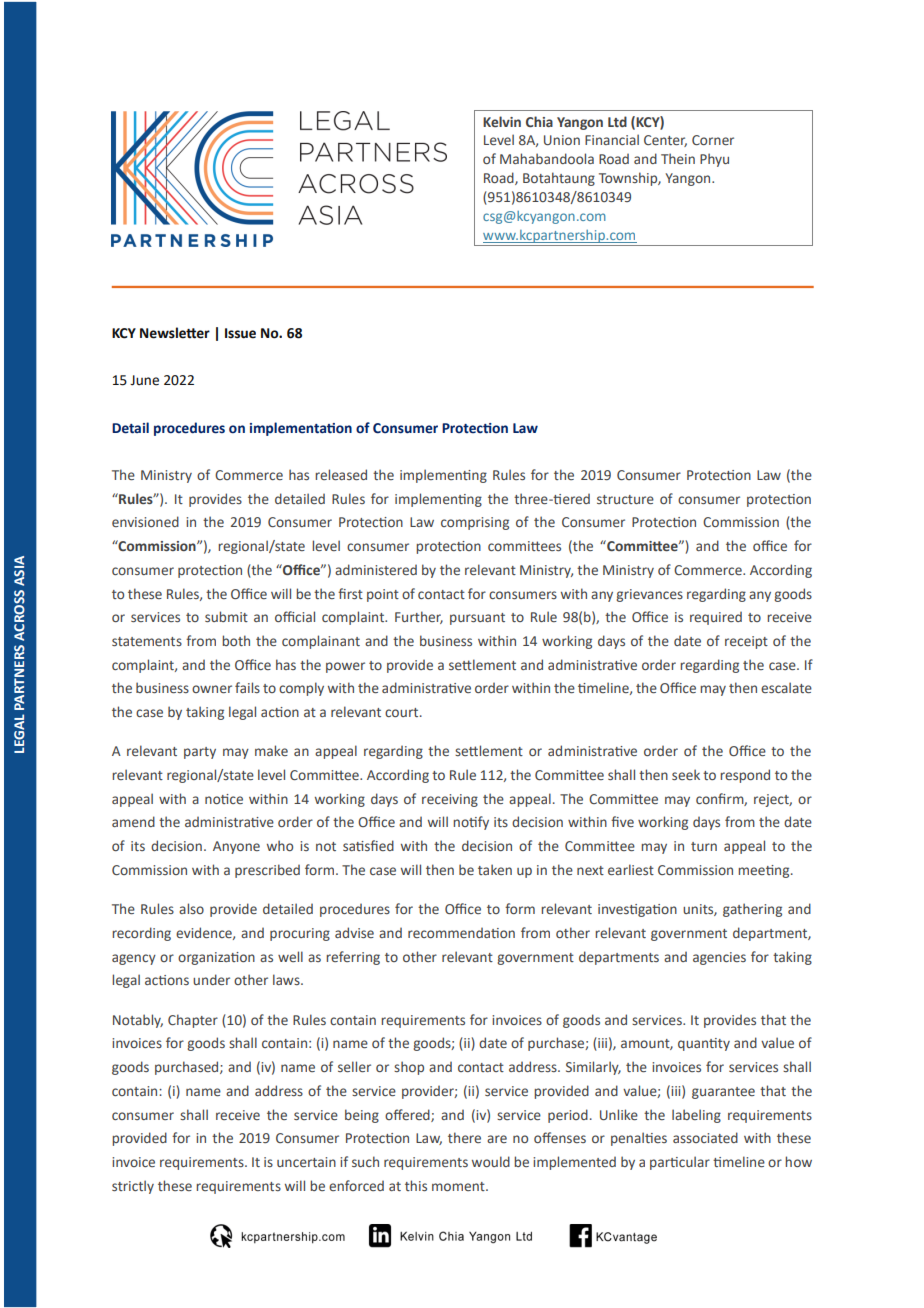  Describe the element at coordinates (713, 140) in the image. I see `Corner` at that location.
